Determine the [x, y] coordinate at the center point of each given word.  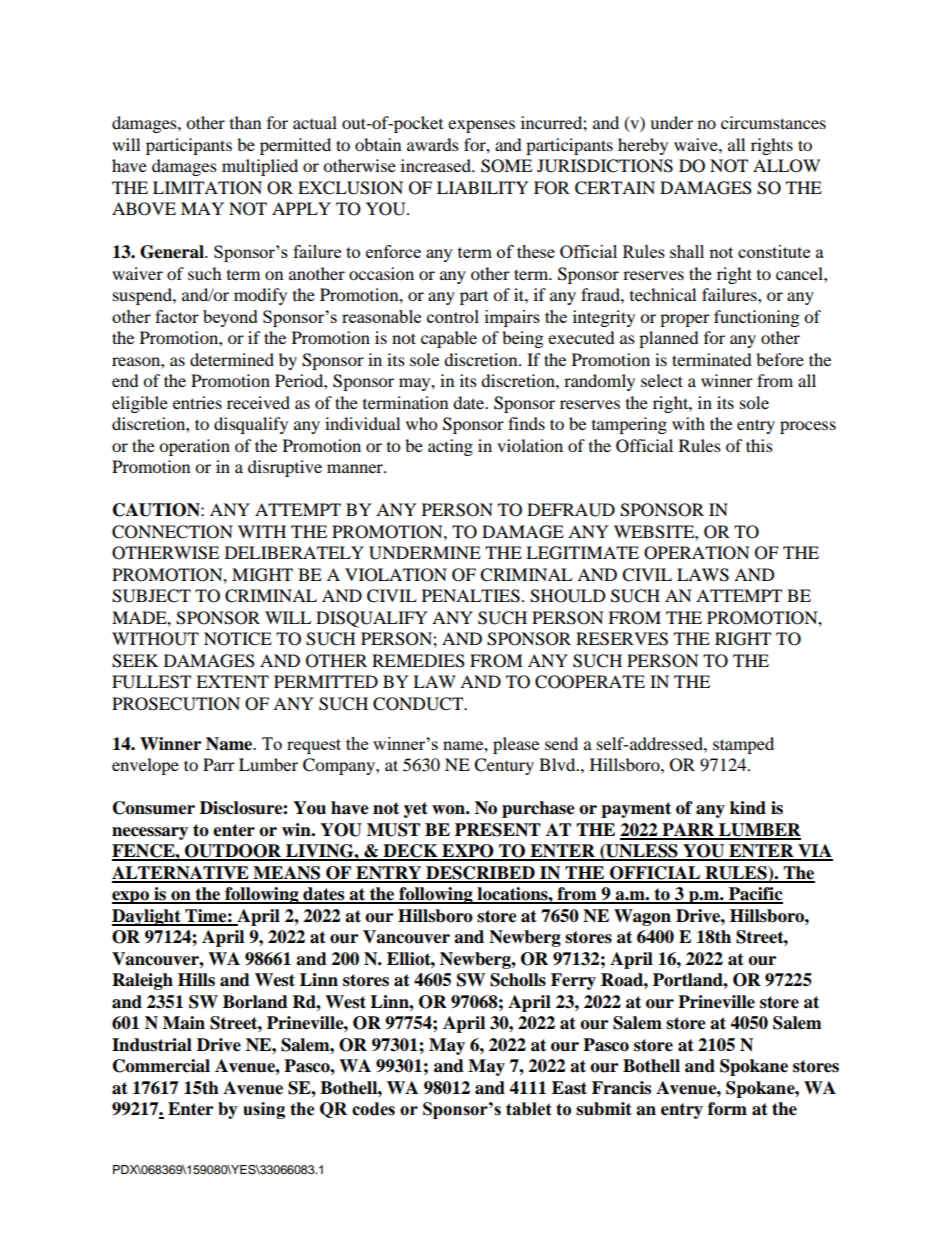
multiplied [260, 167]
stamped [743, 745]
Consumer [154, 808]
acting [450, 447]
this [759, 445]
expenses [481, 126]
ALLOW [786, 166]
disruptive [285, 468]
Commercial [161, 1066]
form [727, 1109]
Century [504, 766]
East [569, 1088]
